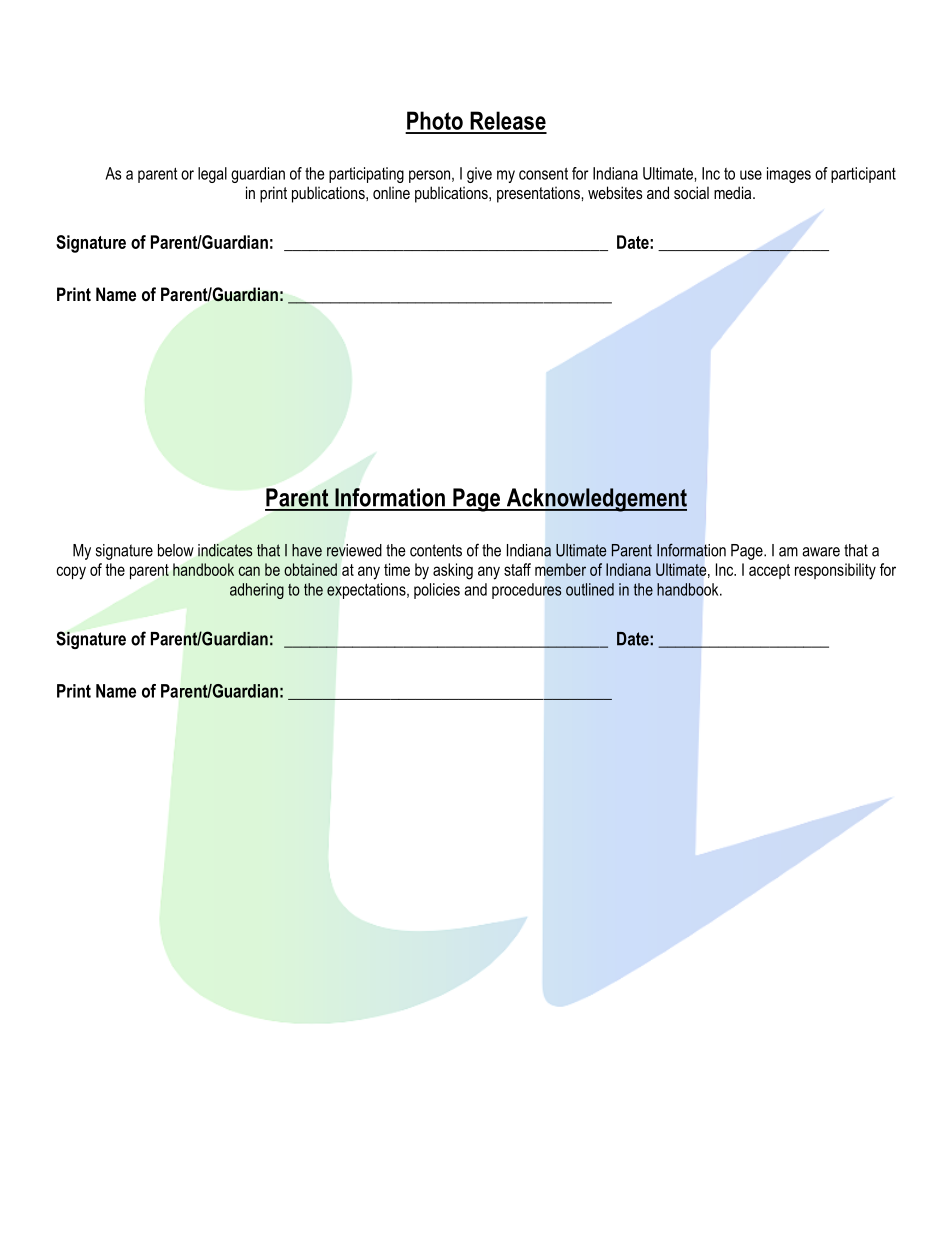  What do you see at coordinates (595, 500) in the document?
I see `Acknowledgement` at bounding box center [595, 500].
